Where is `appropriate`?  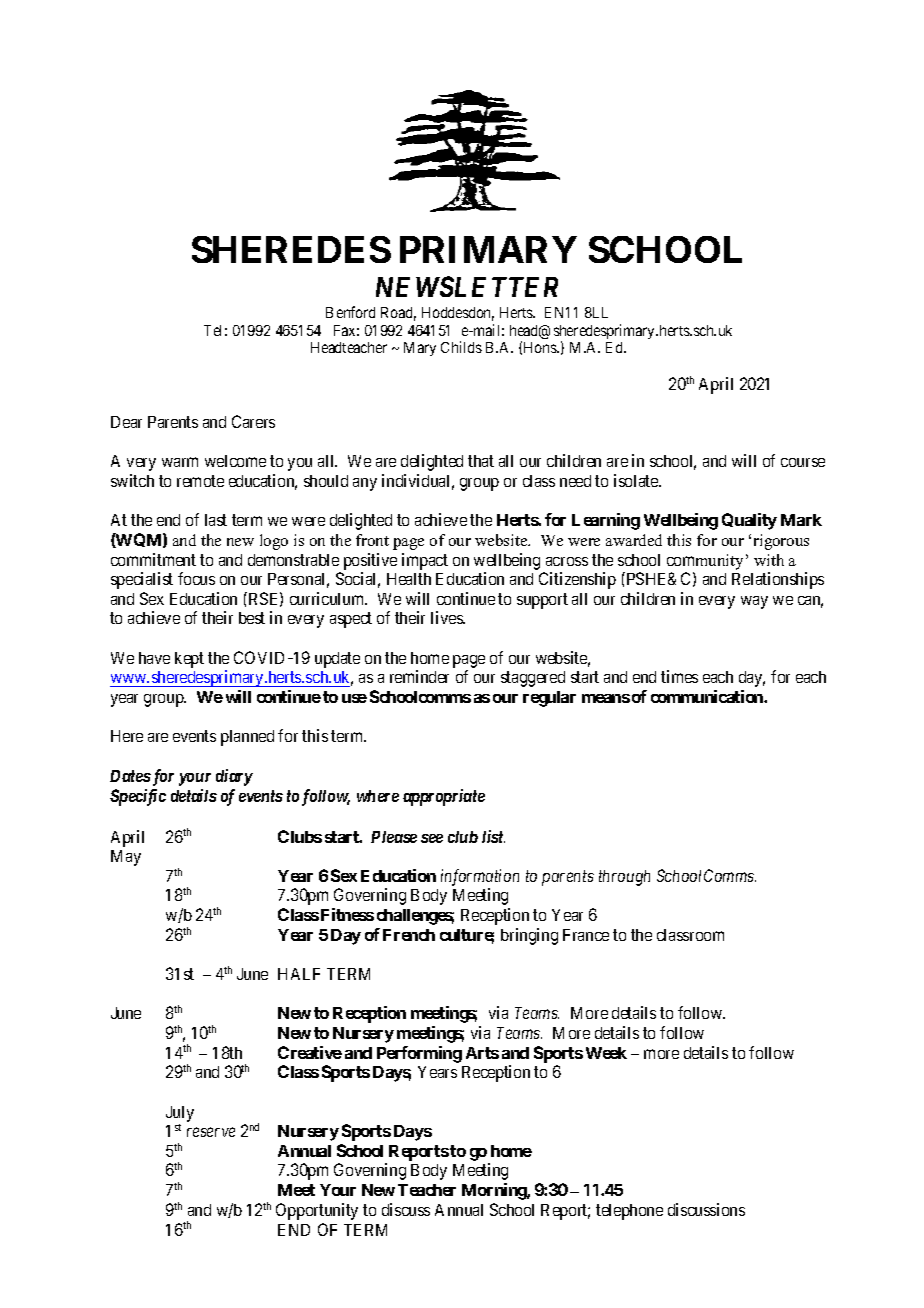 appropriate is located at coordinates (444, 797).
